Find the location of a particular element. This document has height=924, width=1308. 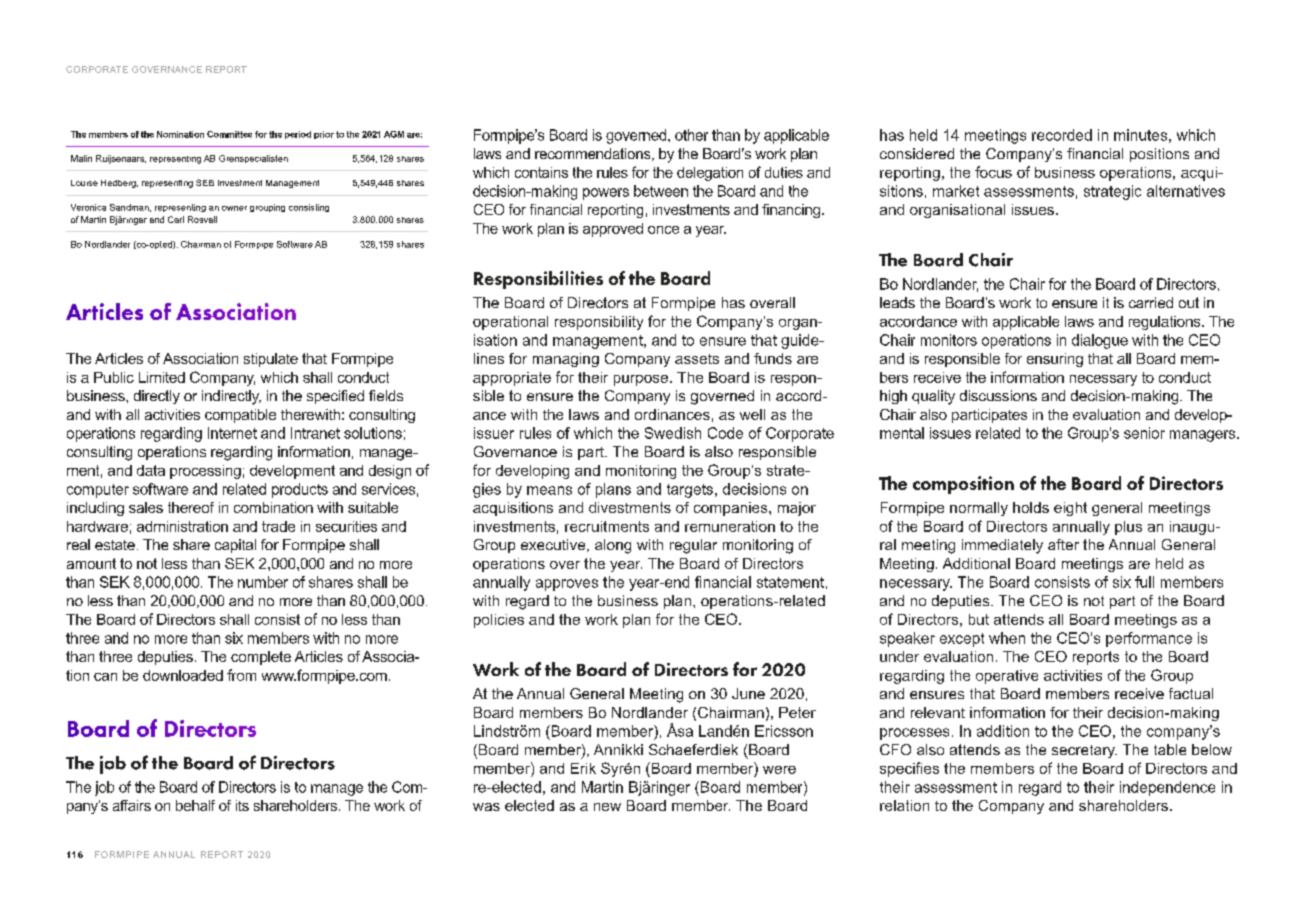

when is located at coordinates (1007, 638).
